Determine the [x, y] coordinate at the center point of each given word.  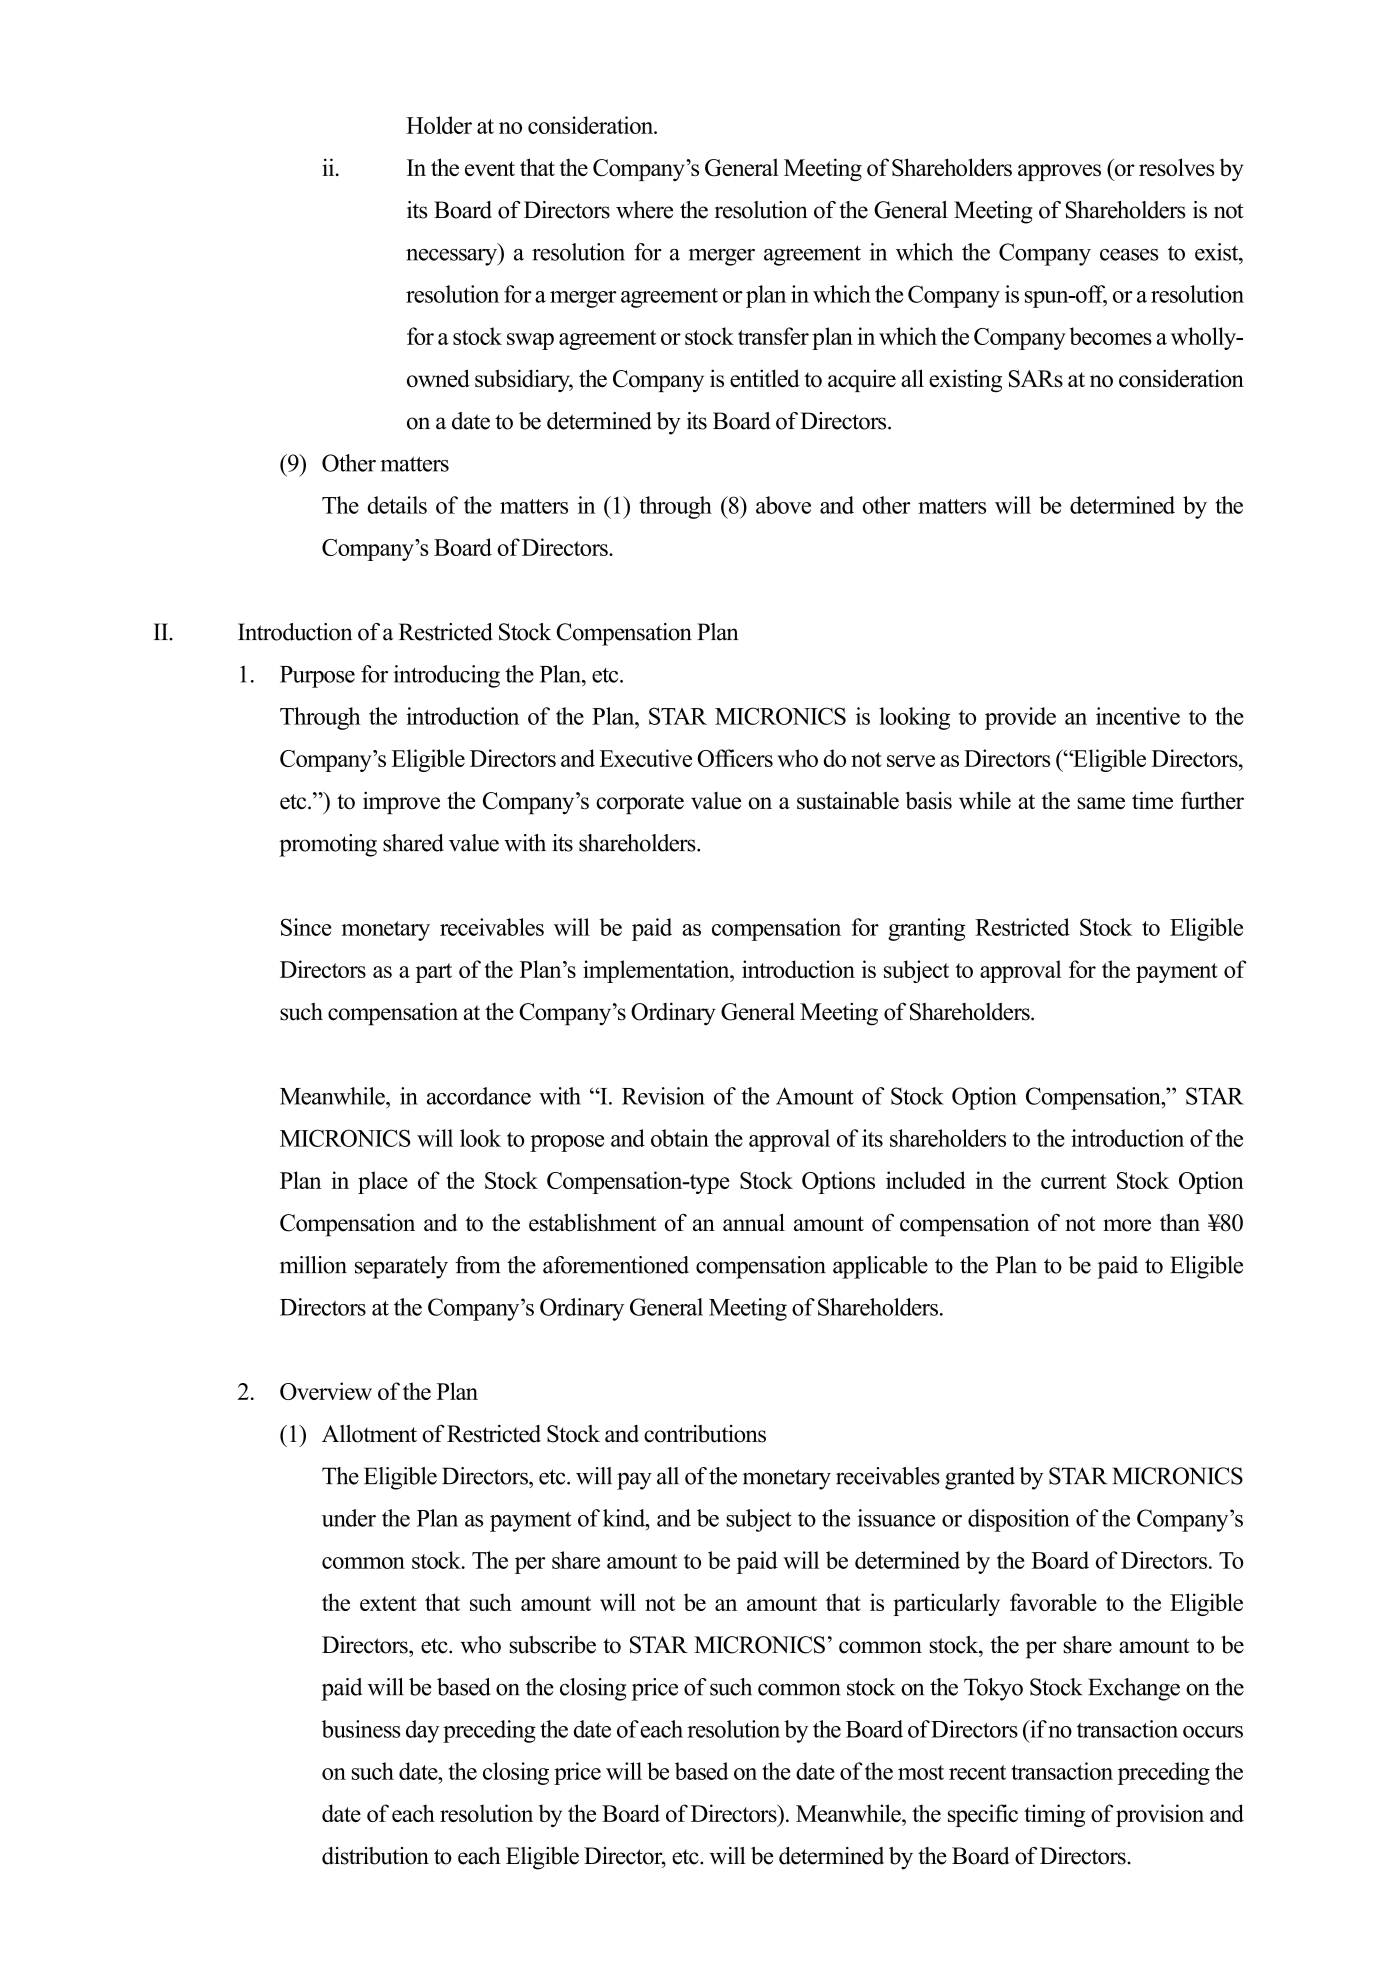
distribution [375, 1856]
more [1127, 1225]
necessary [453, 257]
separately [401, 1267]
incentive [1138, 716]
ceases [1129, 255]
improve [401, 803]
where [644, 210]
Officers [735, 758]
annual [754, 1222]
